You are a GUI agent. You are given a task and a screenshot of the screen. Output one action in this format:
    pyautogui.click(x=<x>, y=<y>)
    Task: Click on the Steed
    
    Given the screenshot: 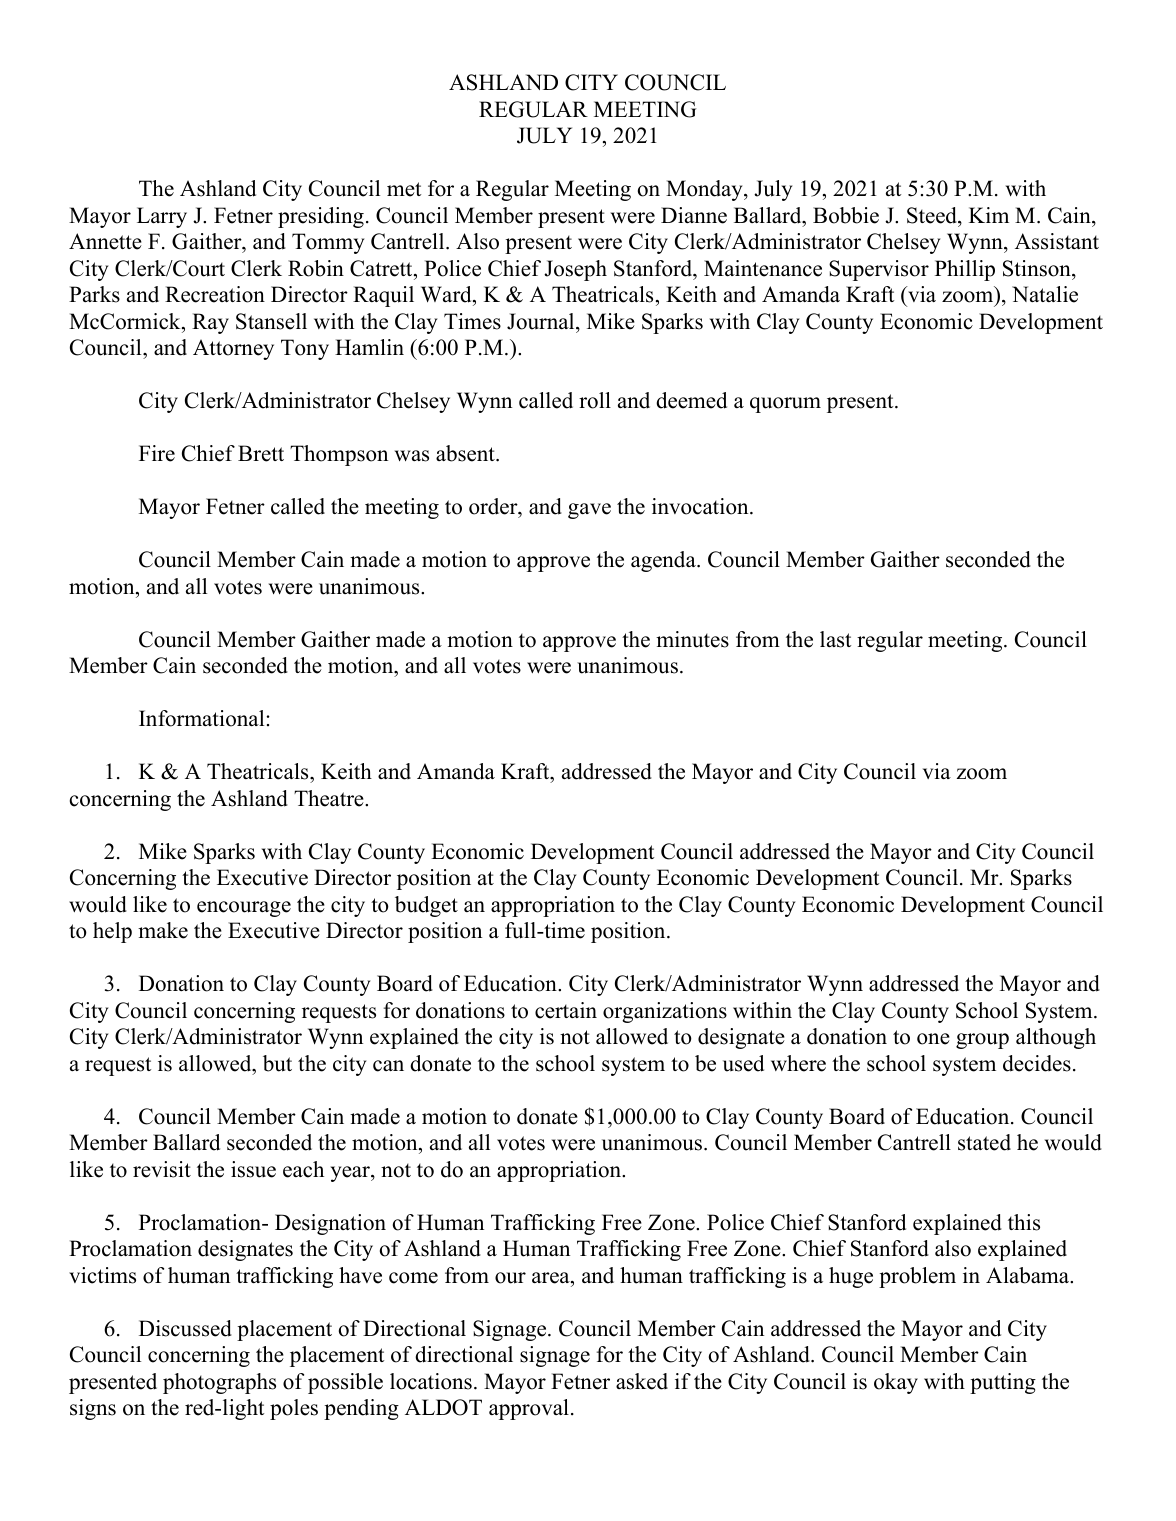 What is the action you would take?
    pyautogui.click(x=933, y=215)
